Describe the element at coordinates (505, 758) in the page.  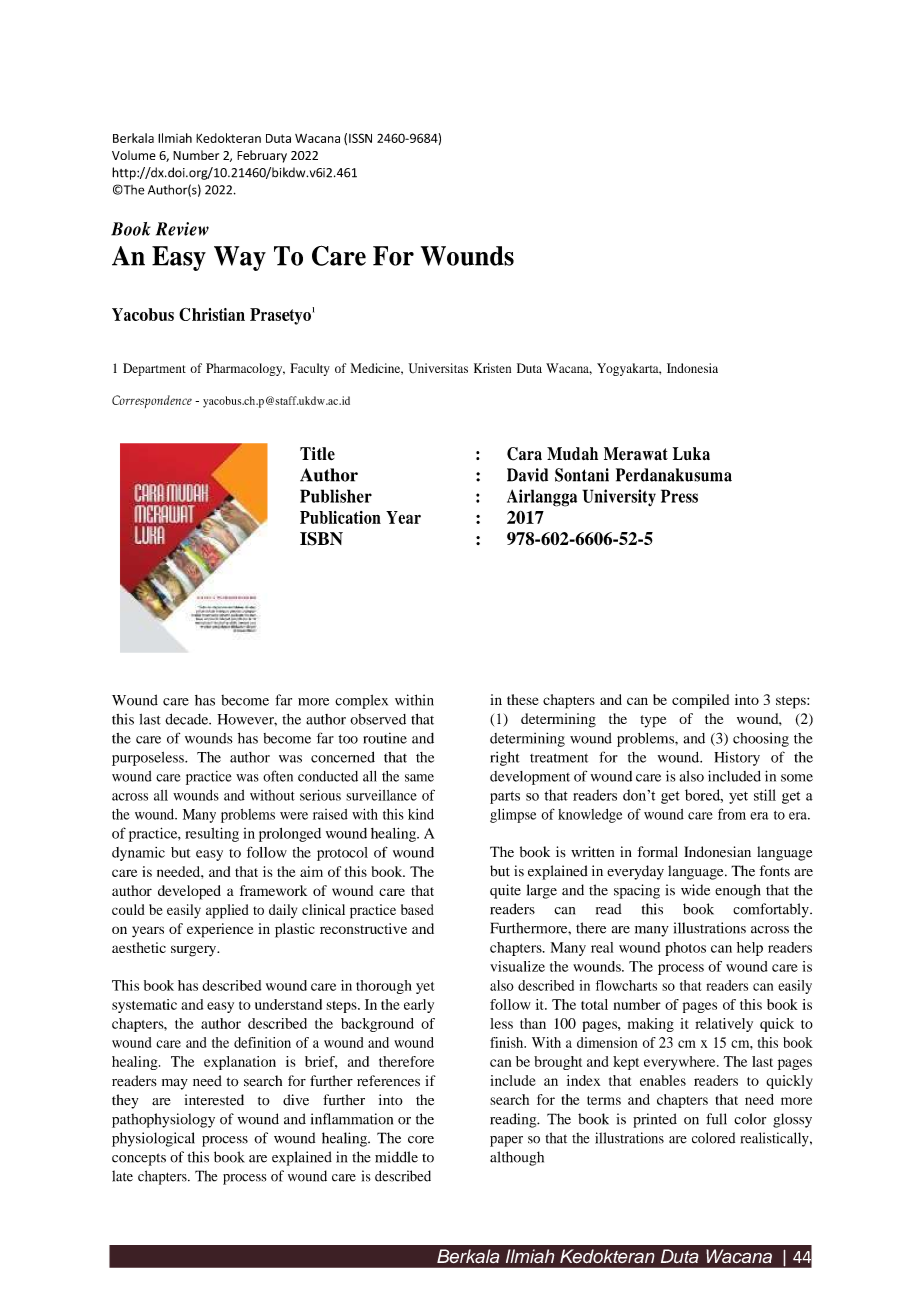
I see `right` at that location.
